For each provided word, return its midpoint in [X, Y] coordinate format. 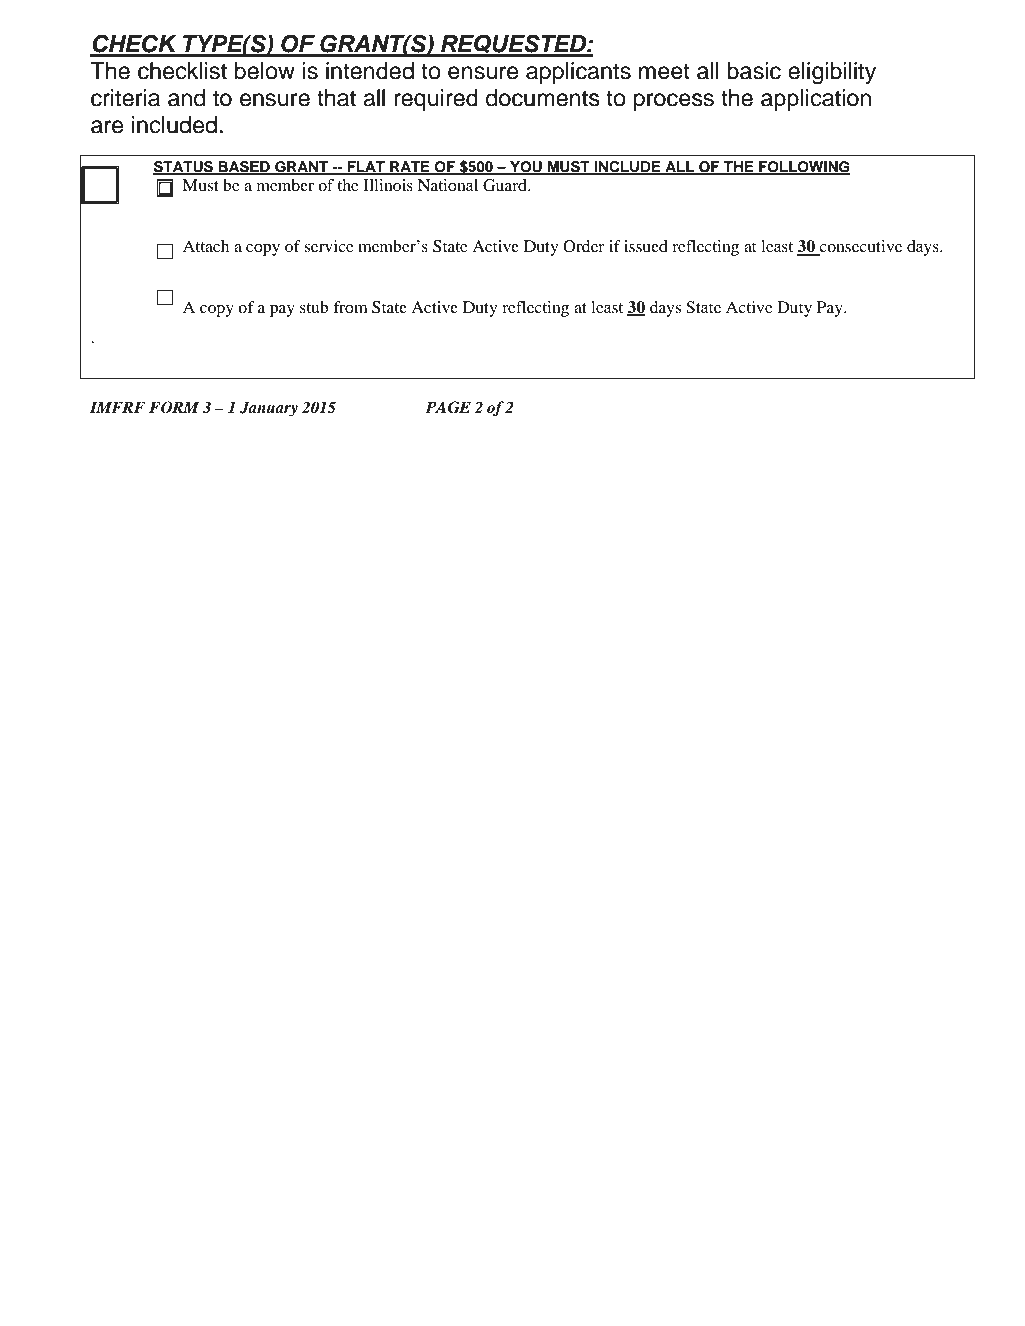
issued [646, 246]
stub [314, 307]
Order [584, 246]
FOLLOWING [803, 167]
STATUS [184, 167]
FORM [174, 407]
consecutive [860, 247]
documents [543, 98]
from [350, 307]
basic [754, 71]
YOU [526, 167]
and [186, 98]
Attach [206, 246]
